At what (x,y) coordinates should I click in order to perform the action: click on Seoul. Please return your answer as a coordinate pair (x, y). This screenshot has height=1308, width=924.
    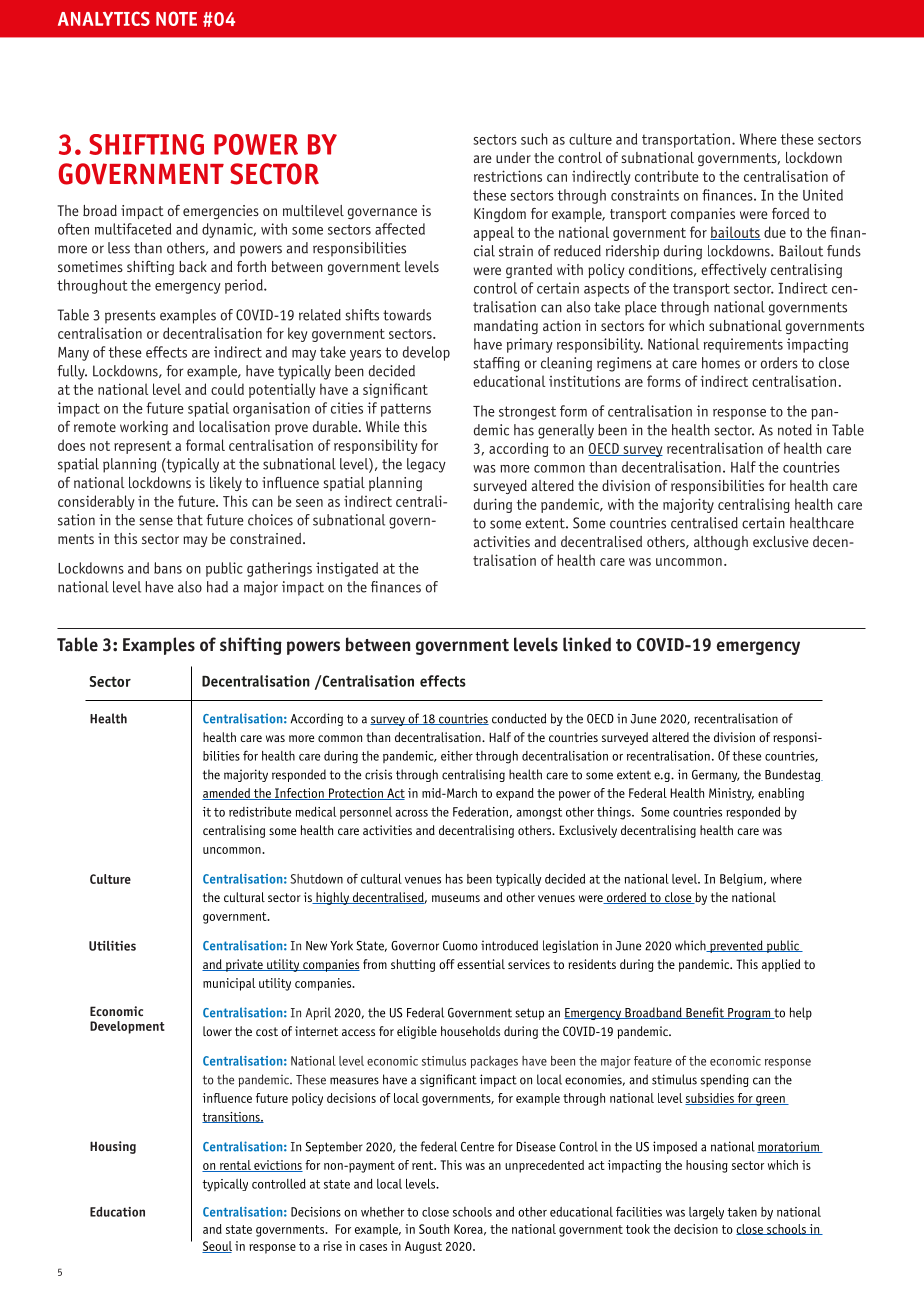
    Looking at the image, I should click on (217, 1247).
